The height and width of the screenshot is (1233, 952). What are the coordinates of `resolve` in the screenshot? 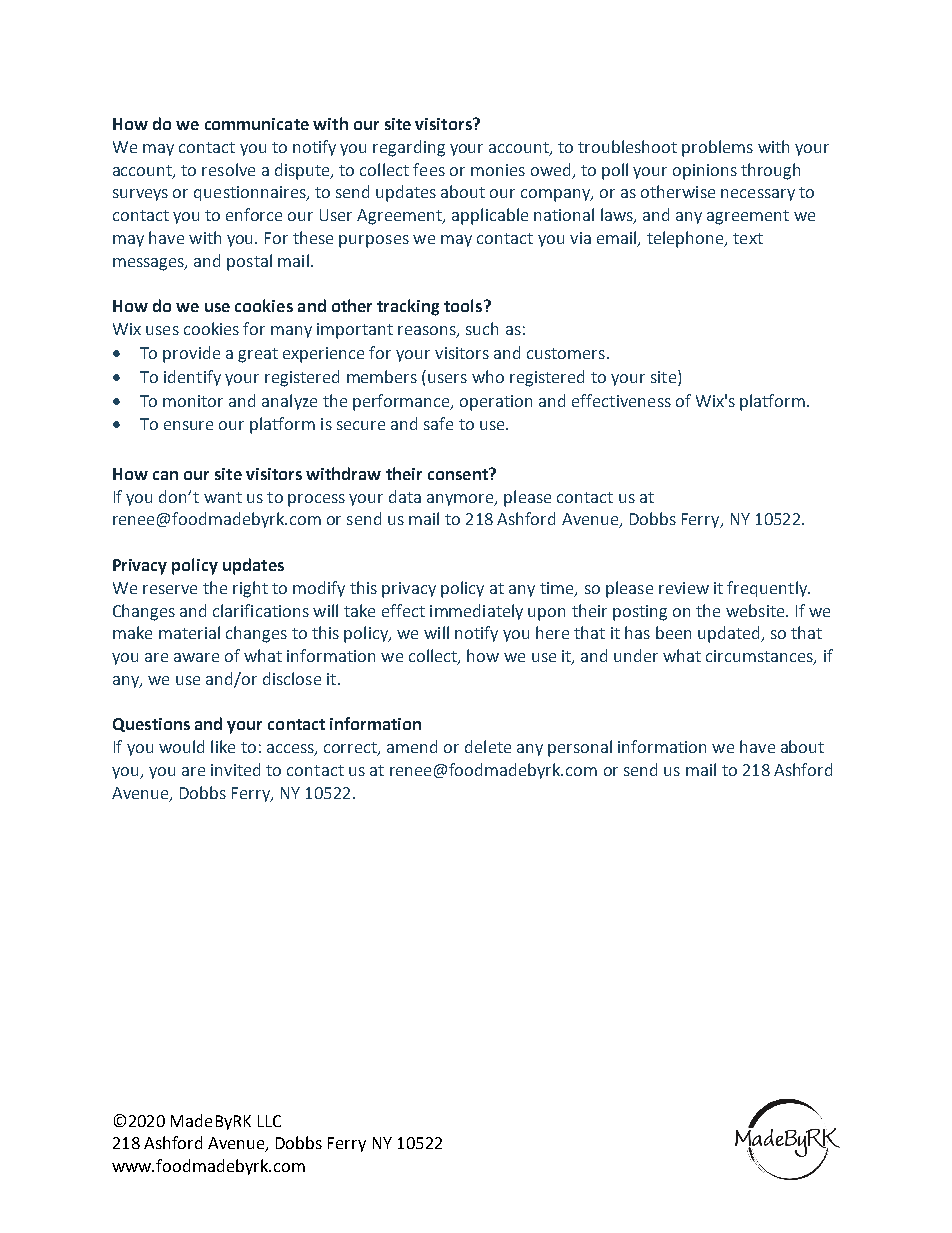 It's located at (228, 169).
